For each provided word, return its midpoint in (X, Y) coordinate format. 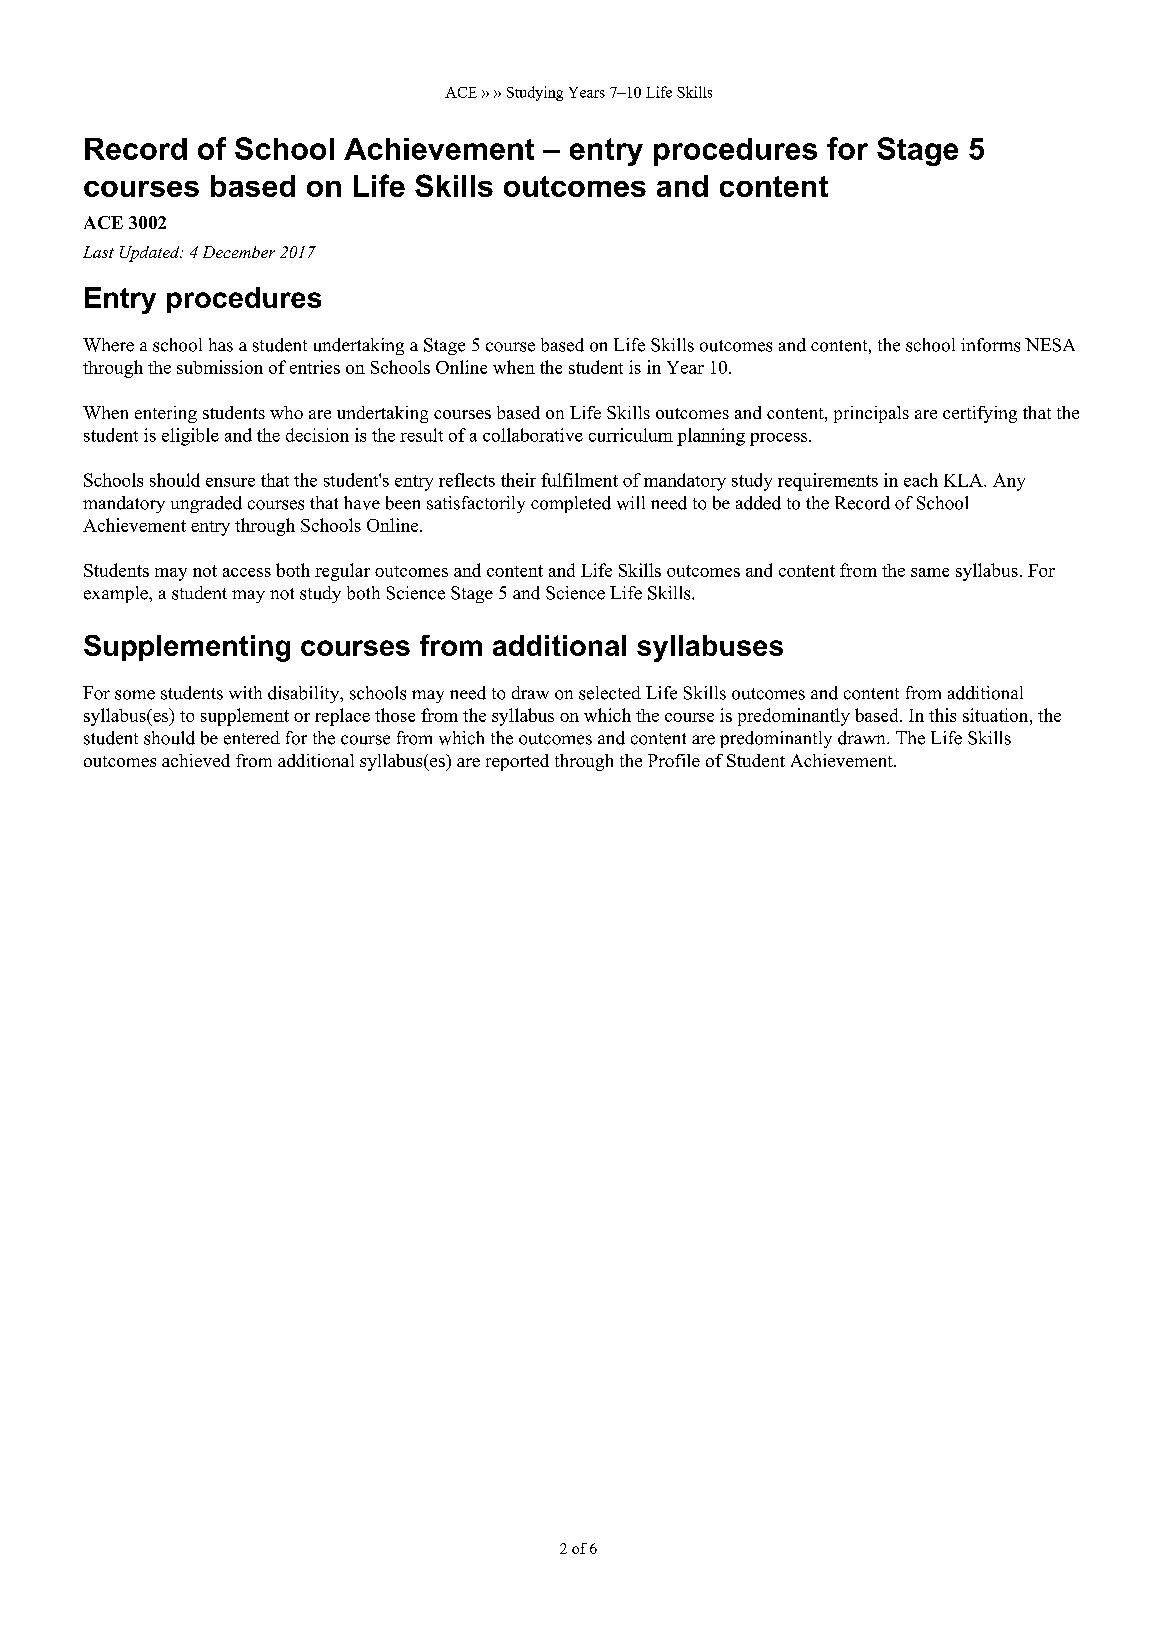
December (239, 252)
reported (517, 762)
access (247, 572)
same (930, 572)
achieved (196, 760)
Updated (151, 254)
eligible (190, 437)
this (942, 715)
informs (990, 345)
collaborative (533, 435)
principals (871, 414)
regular (342, 572)
